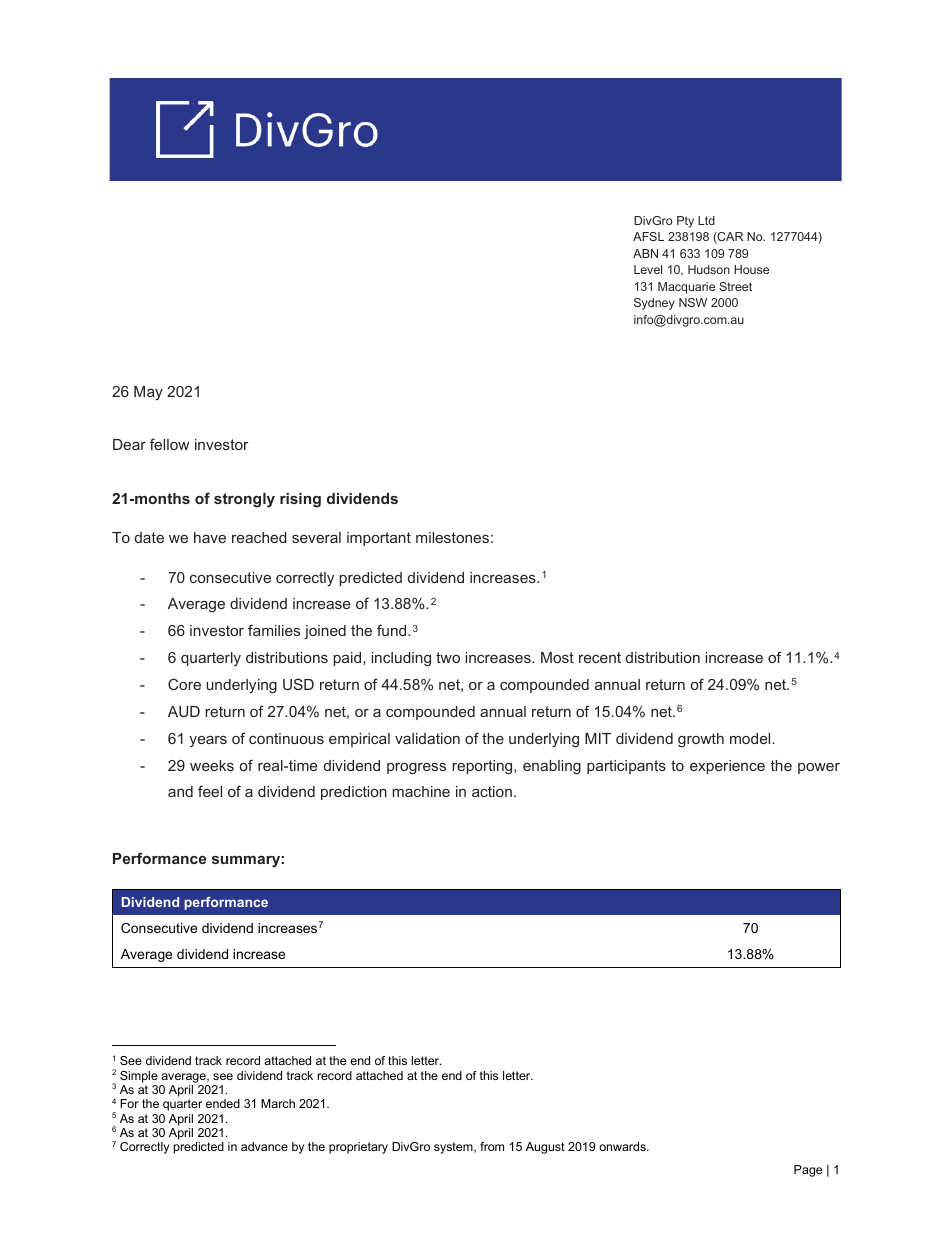  What do you see at coordinates (148, 393) in the image?
I see `May` at bounding box center [148, 393].
